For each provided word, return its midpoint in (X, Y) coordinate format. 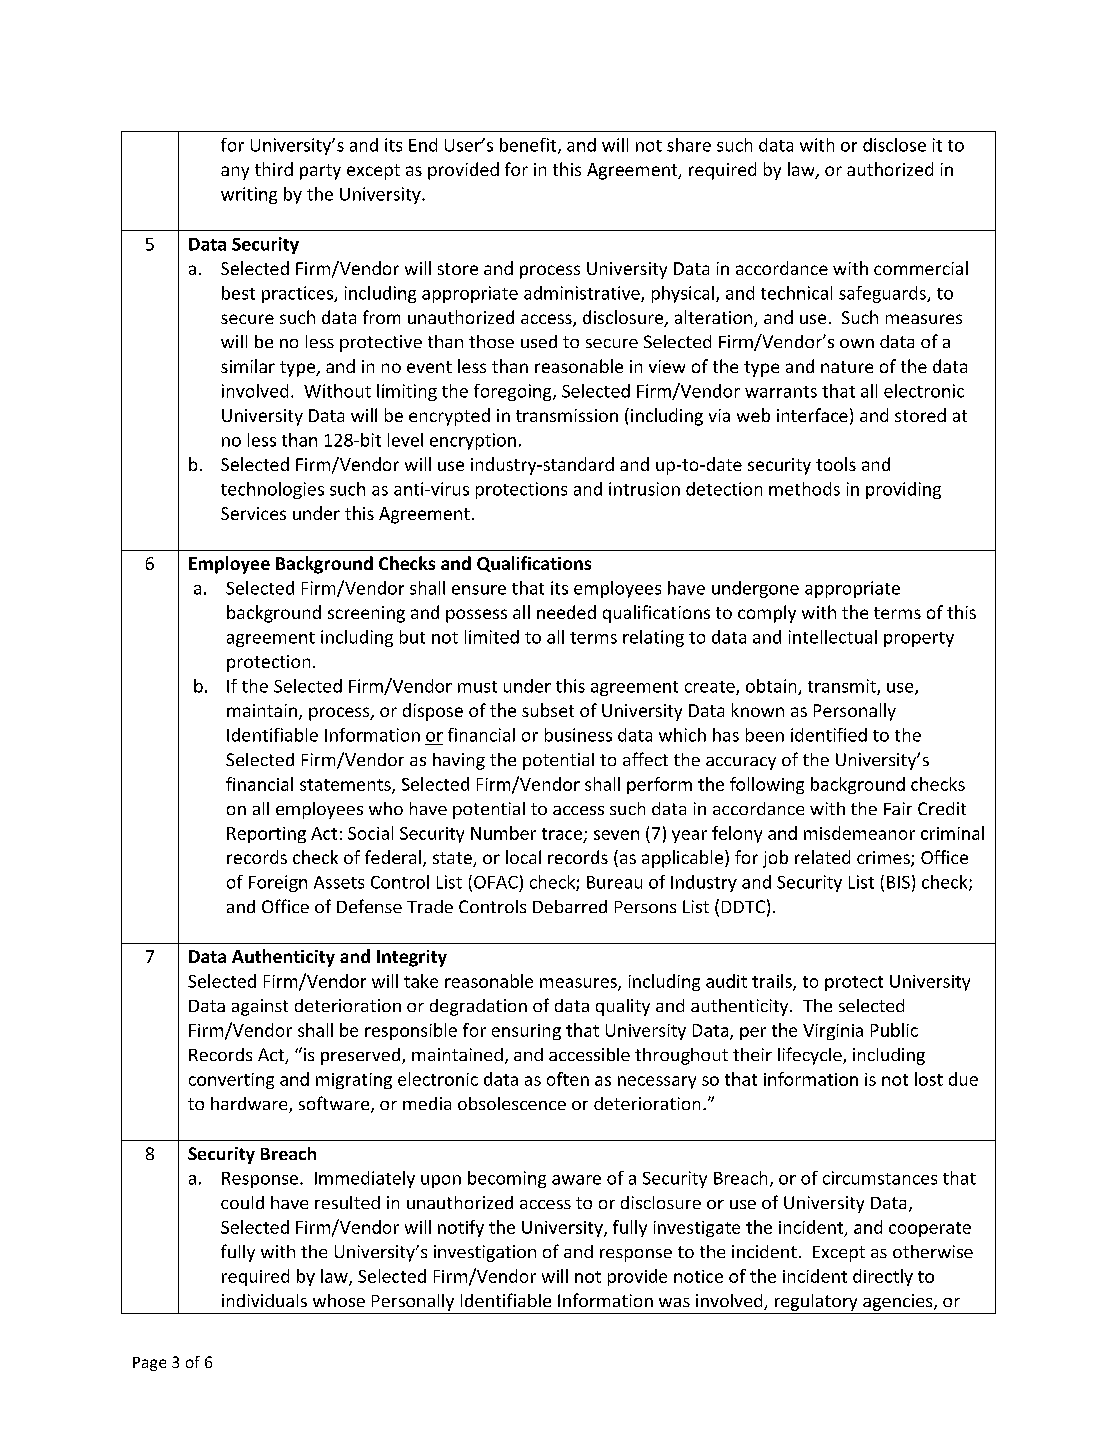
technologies (272, 490)
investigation (485, 1253)
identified (829, 735)
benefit (529, 146)
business (578, 735)
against (260, 1007)
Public (894, 1030)
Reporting (266, 835)
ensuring (526, 1032)
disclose (894, 145)
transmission (567, 415)
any (235, 173)
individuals (264, 1300)
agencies (899, 1302)
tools (836, 464)
